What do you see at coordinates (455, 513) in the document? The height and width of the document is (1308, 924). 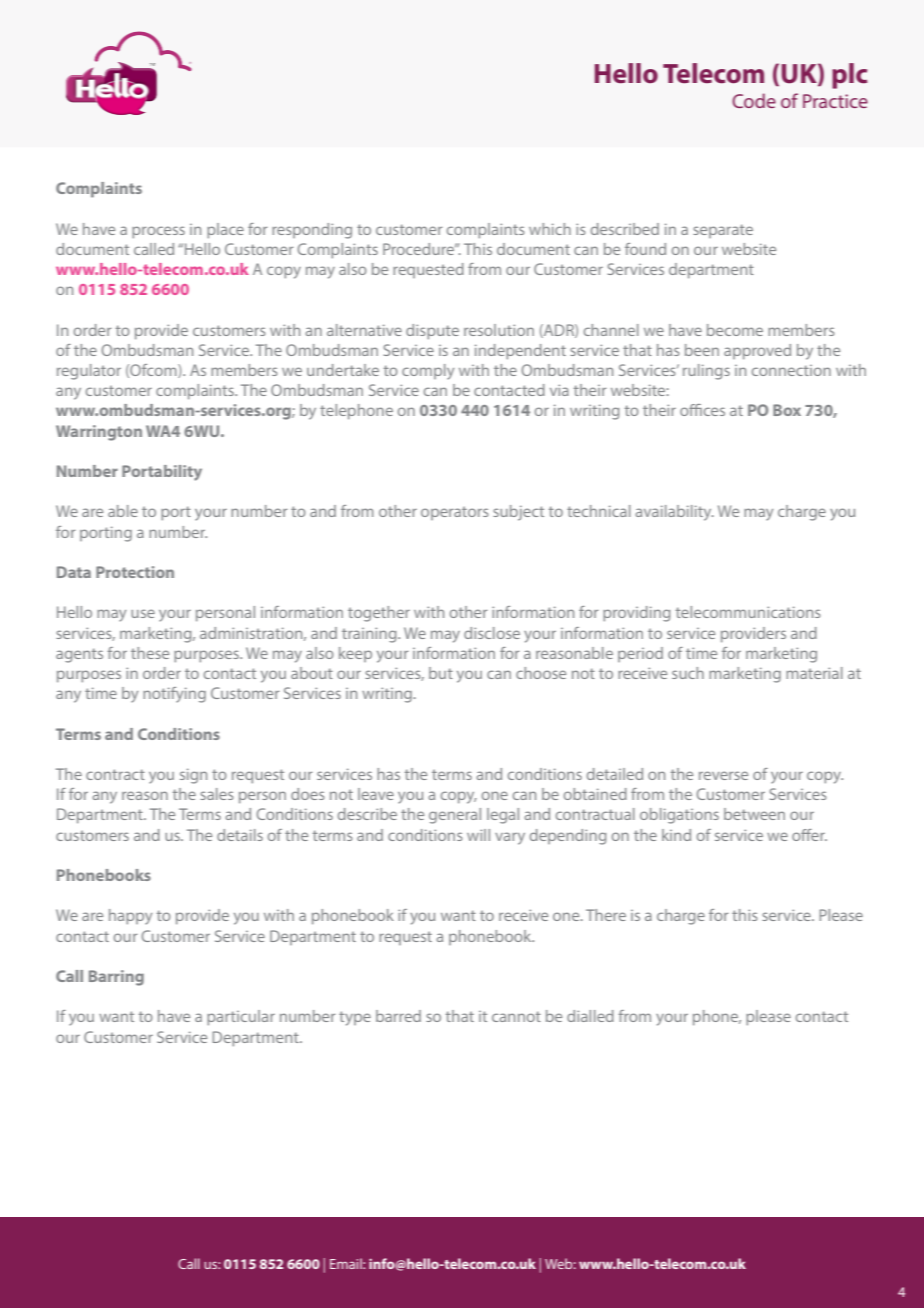 I see `operators` at bounding box center [455, 513].
